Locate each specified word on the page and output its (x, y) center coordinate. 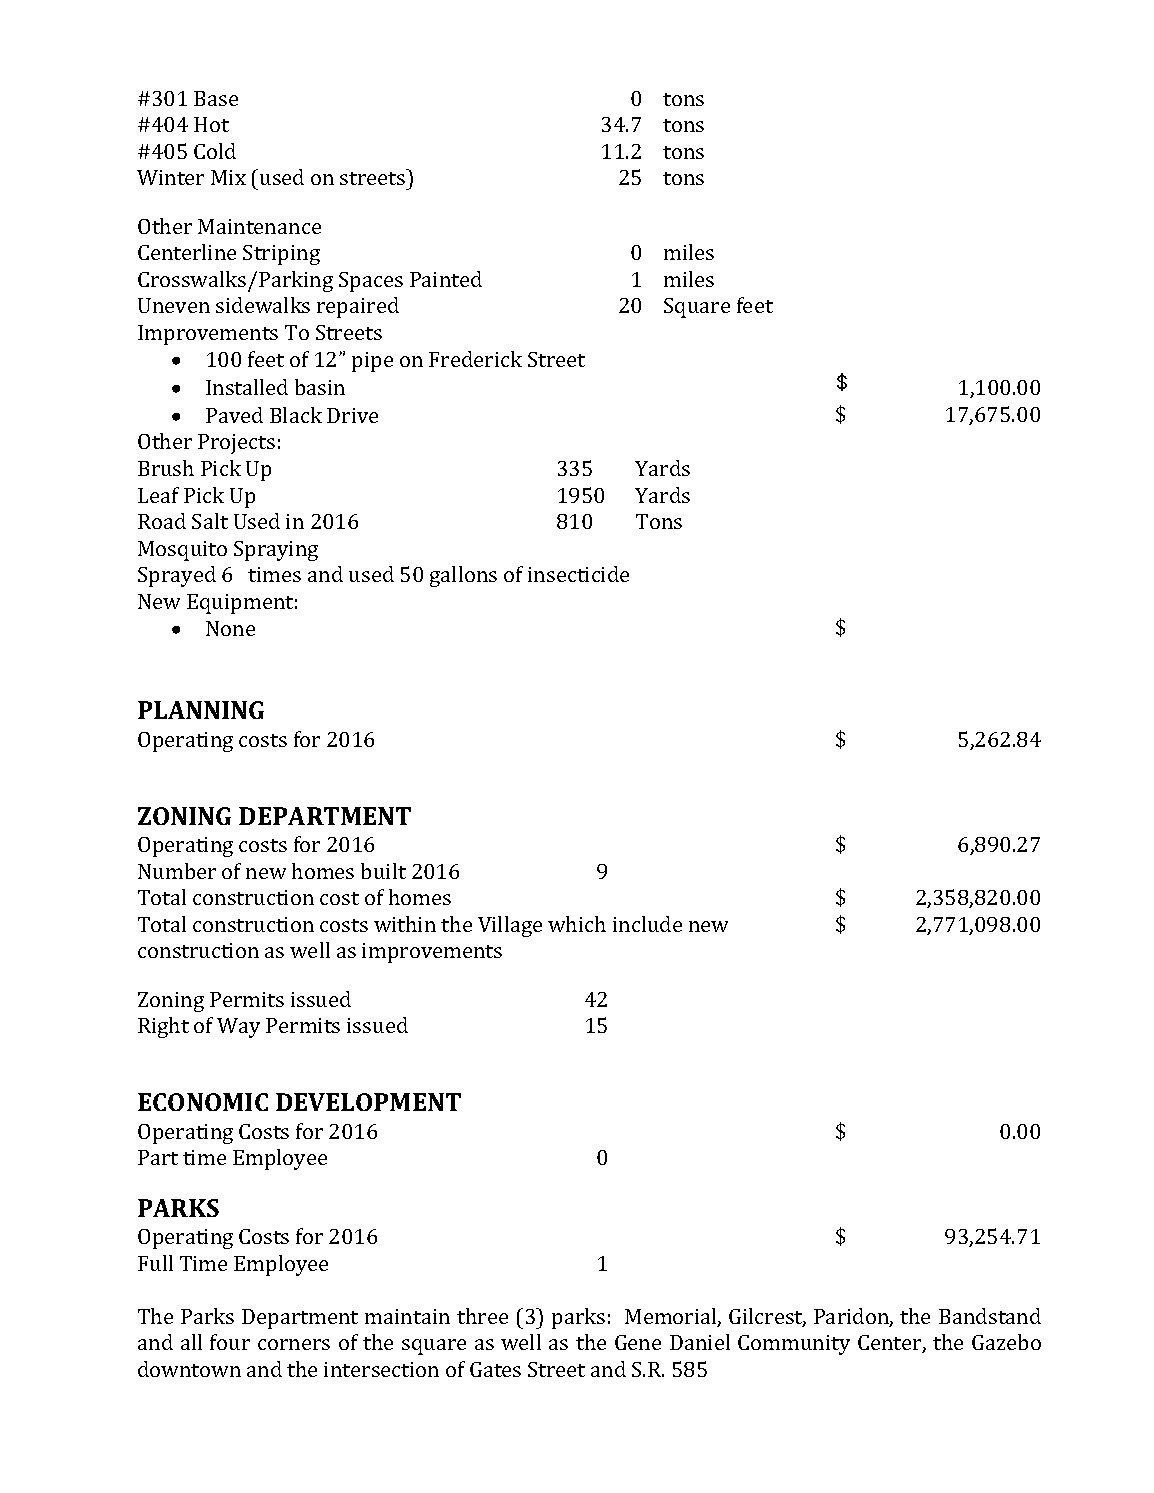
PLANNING (201, 710)
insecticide (578, 574)
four (230, 1342)
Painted (446, 279)
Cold (215, 151)
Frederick (475, 359)
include (647, 924)
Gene (638, 1342)
